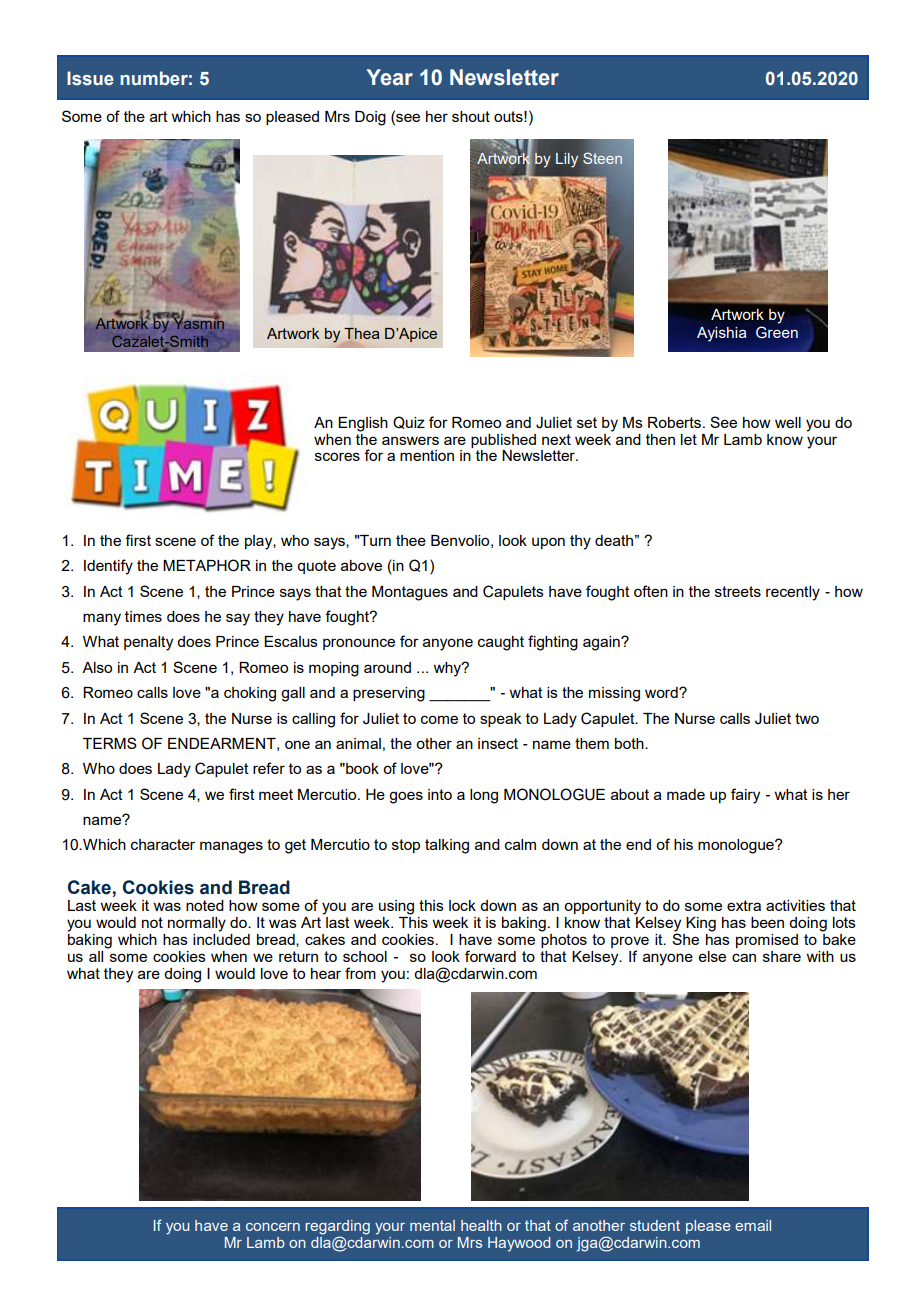  What do you see at coordinates (90, 78) in the page?
I see `Issue` at bounding box center [90, 78].
